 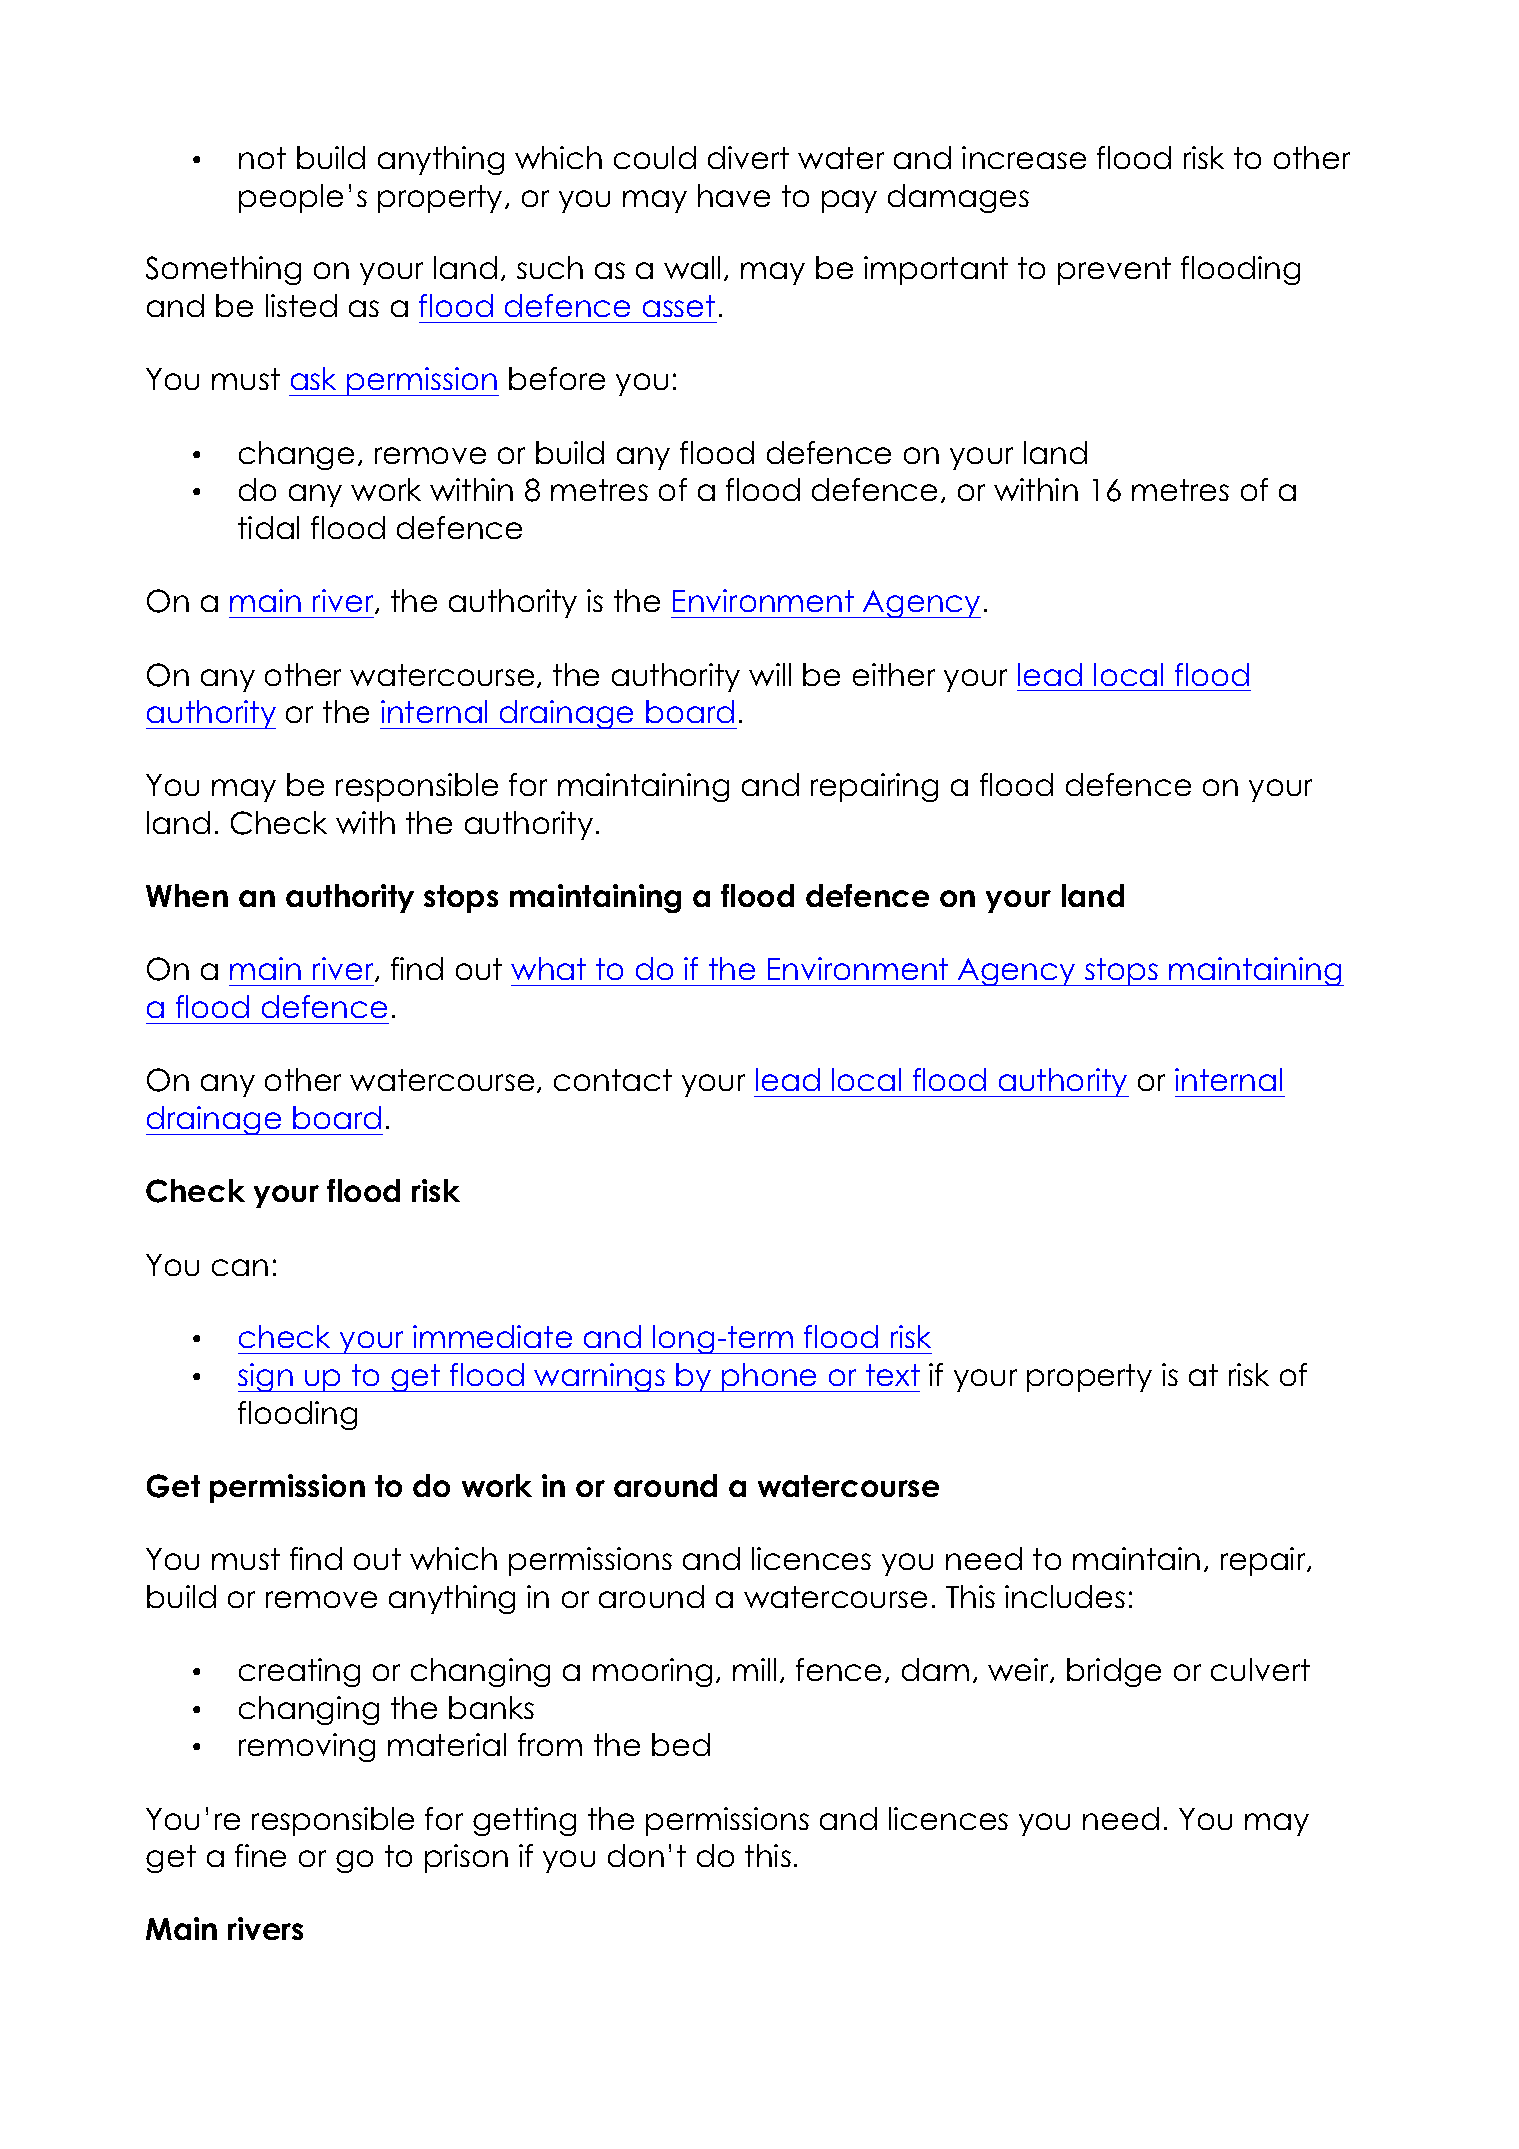 What do you see at coordinates (600, 1377) in the page?
I see `warnings` at bounding box center [600, 1377].
